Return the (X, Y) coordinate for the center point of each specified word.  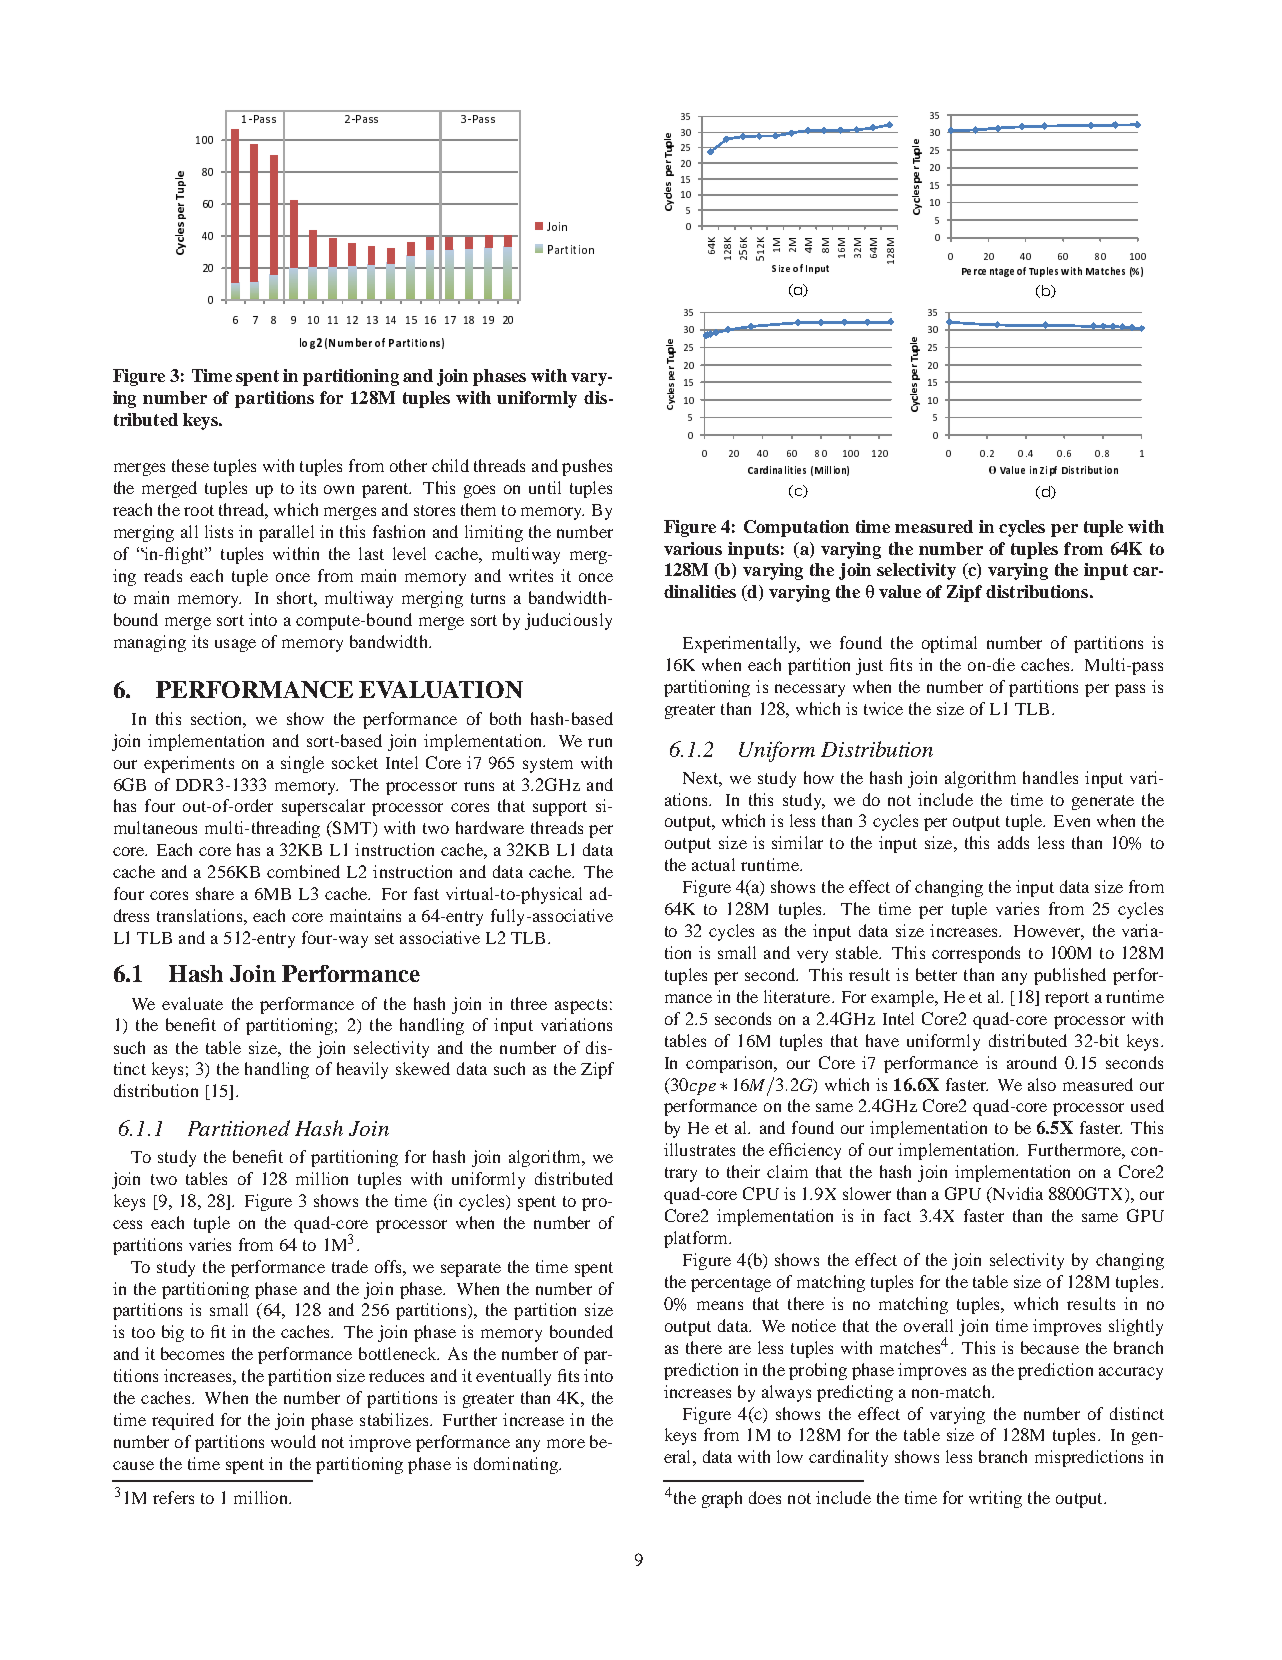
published (1070, 976)
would (293, 1441)
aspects (581, 1006)
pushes (587, 467)
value (900, 591)
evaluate (192, 1003)
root (199, 510)
